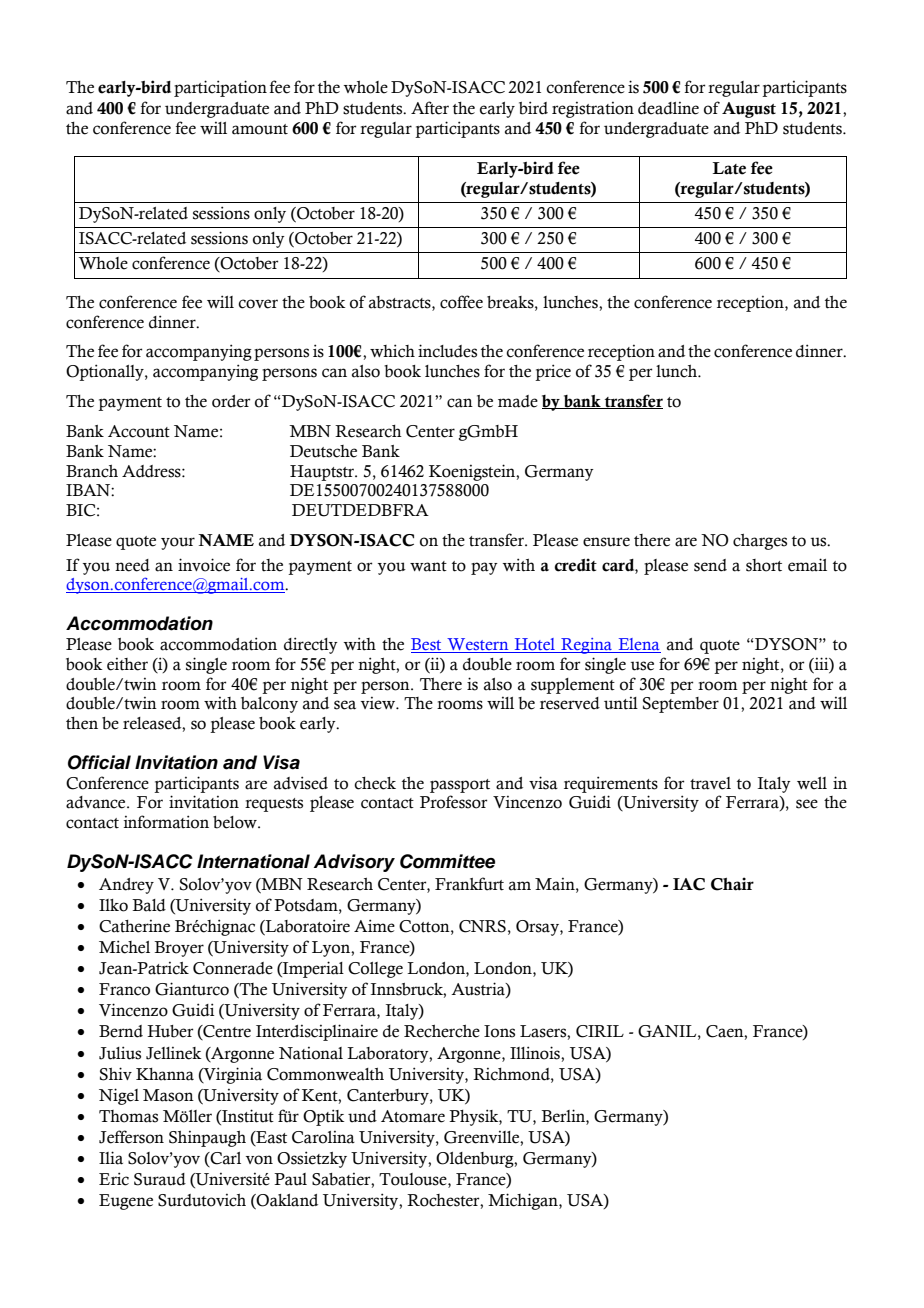  I want to click on cover, so click(258, 304).
